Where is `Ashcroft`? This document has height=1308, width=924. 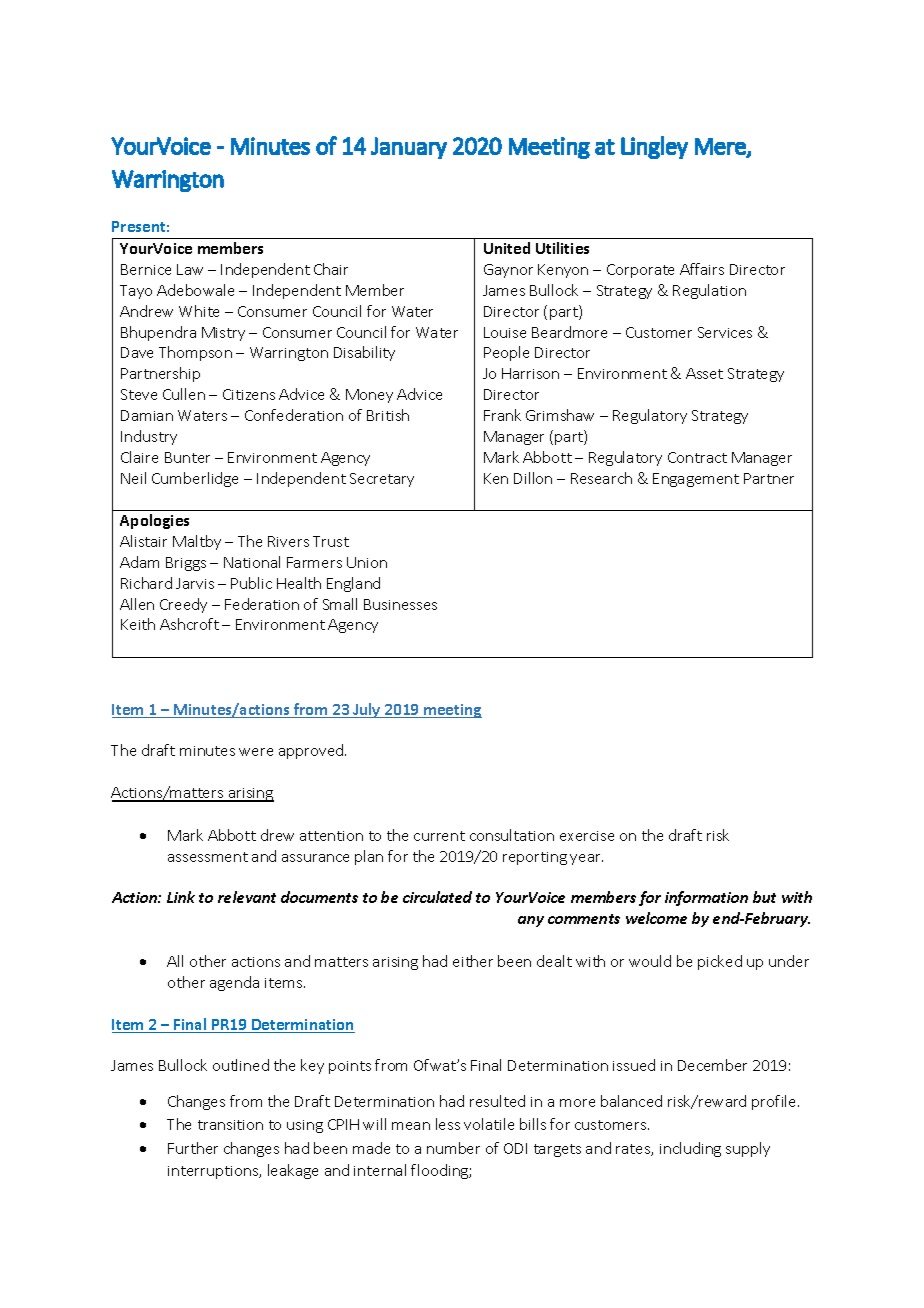 Ashcroft is located at coordinates (189, 624).
